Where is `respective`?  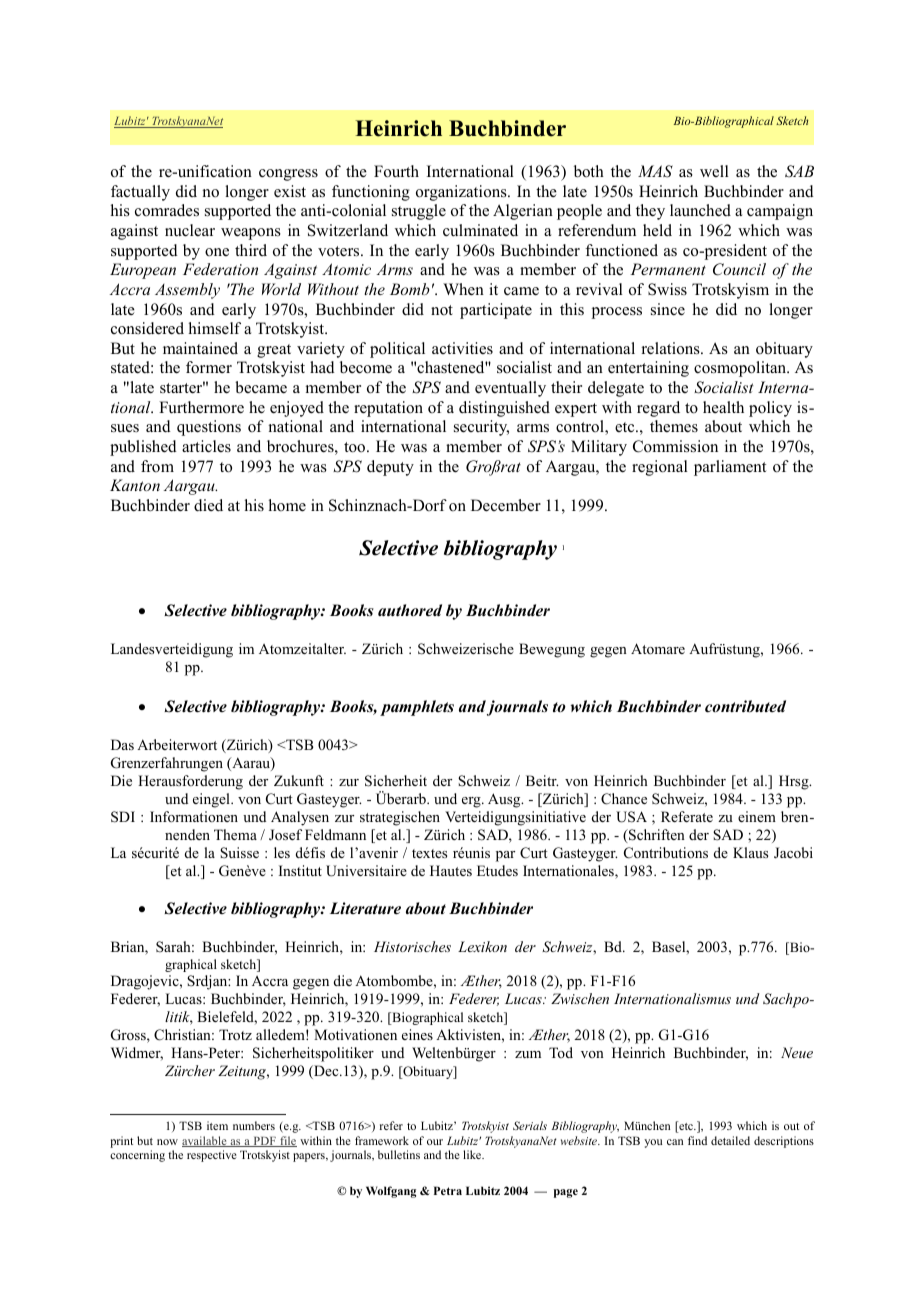 respective is located at coordinates (212, 1156).
